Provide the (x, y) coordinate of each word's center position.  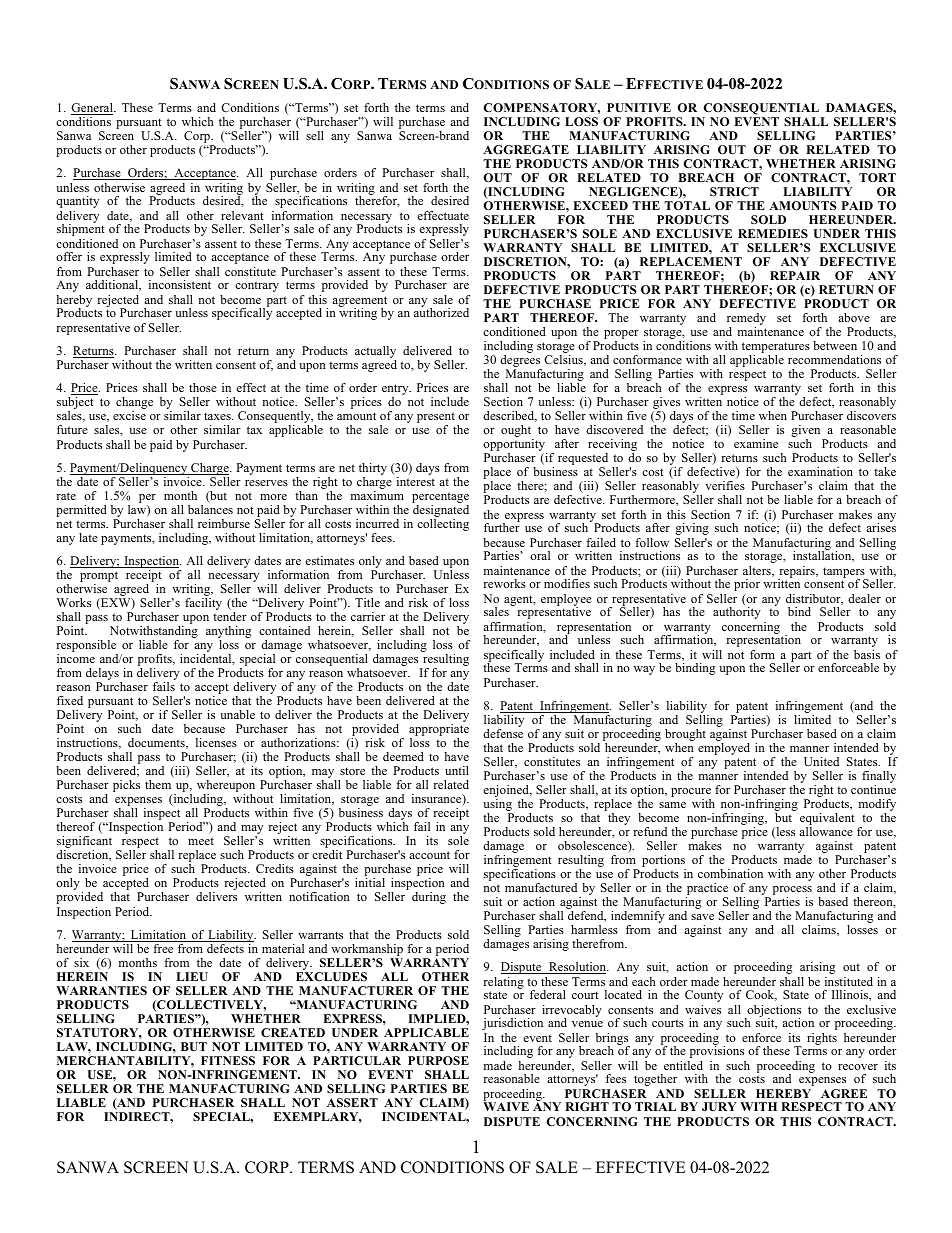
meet (201, 841)
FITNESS (228, 1060)
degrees (521, 362)
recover (858, 1067)
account (429, 855)
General (93, 109)
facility (203, 604)
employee (566, 601)
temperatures (776, 349)
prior (747, 585)
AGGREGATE (526, 149)
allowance (826, 831)
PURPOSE (438, 1060)
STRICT (734, 191)
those (203, 387)
